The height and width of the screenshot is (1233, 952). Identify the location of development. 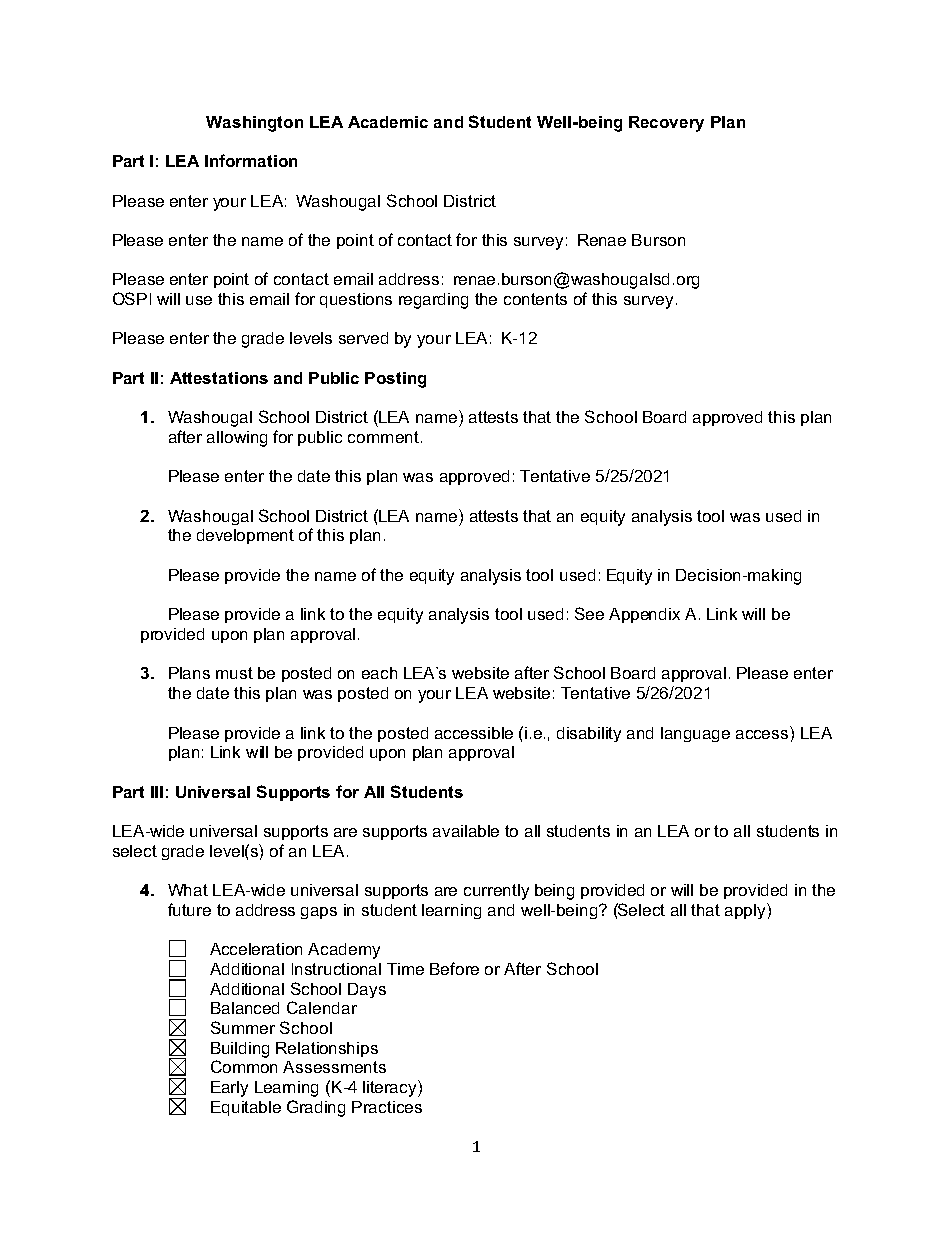
(245, 536).
